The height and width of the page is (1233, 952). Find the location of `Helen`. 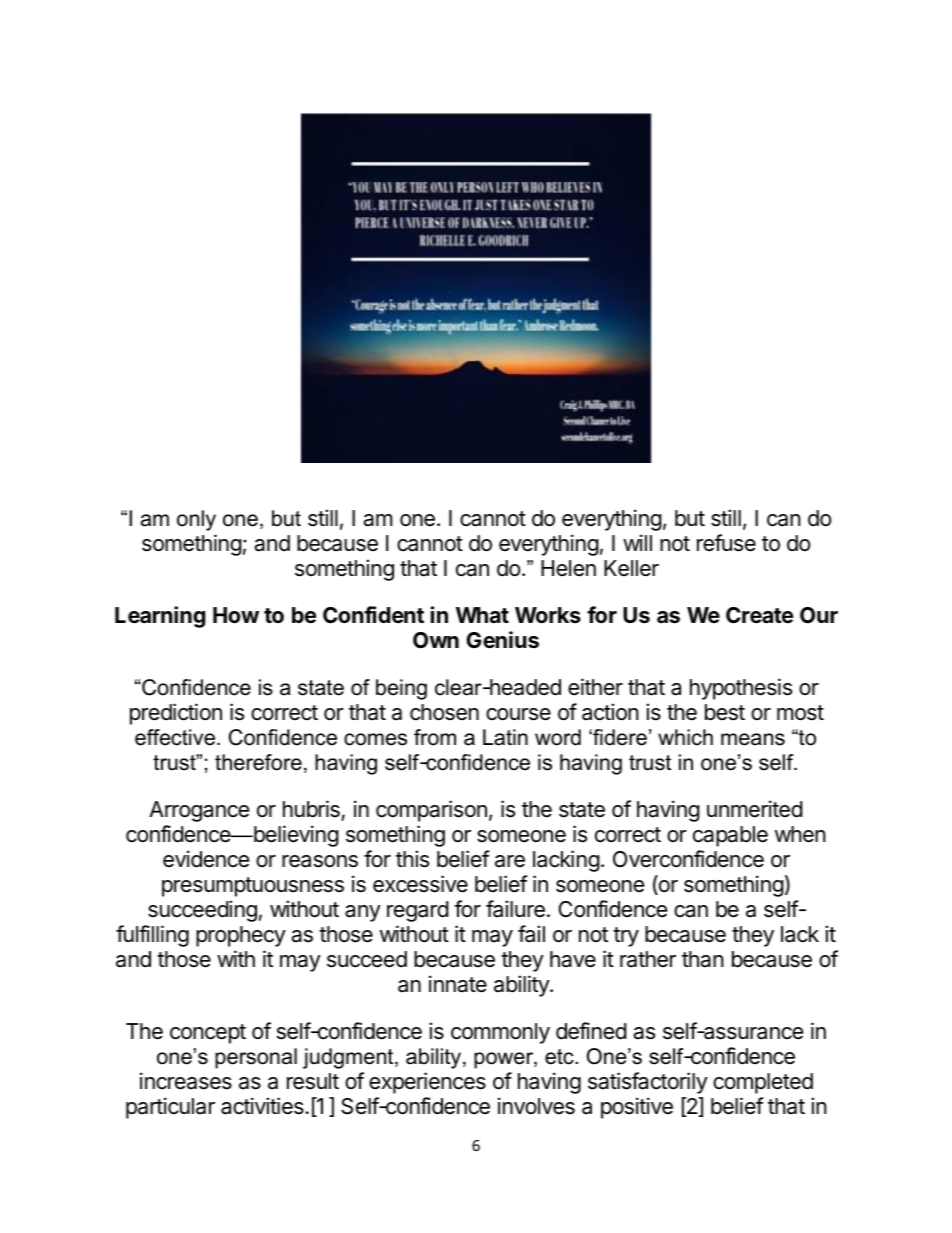

Helen is located at coordinates (568, 568).
